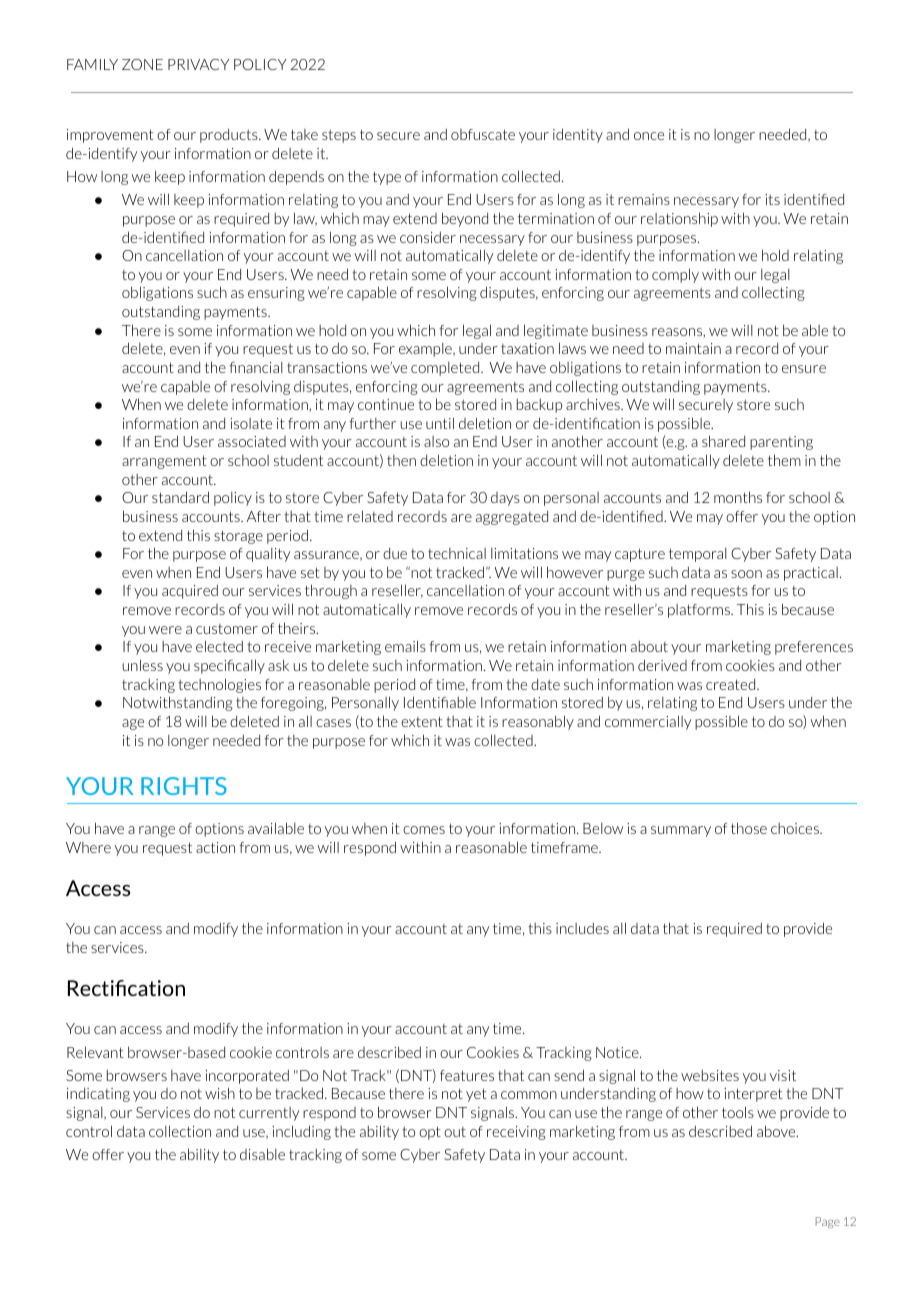  What do you see at coordinates (180, 497) in the screenshot?
I see `standard` at bounding box center [180, 497].
